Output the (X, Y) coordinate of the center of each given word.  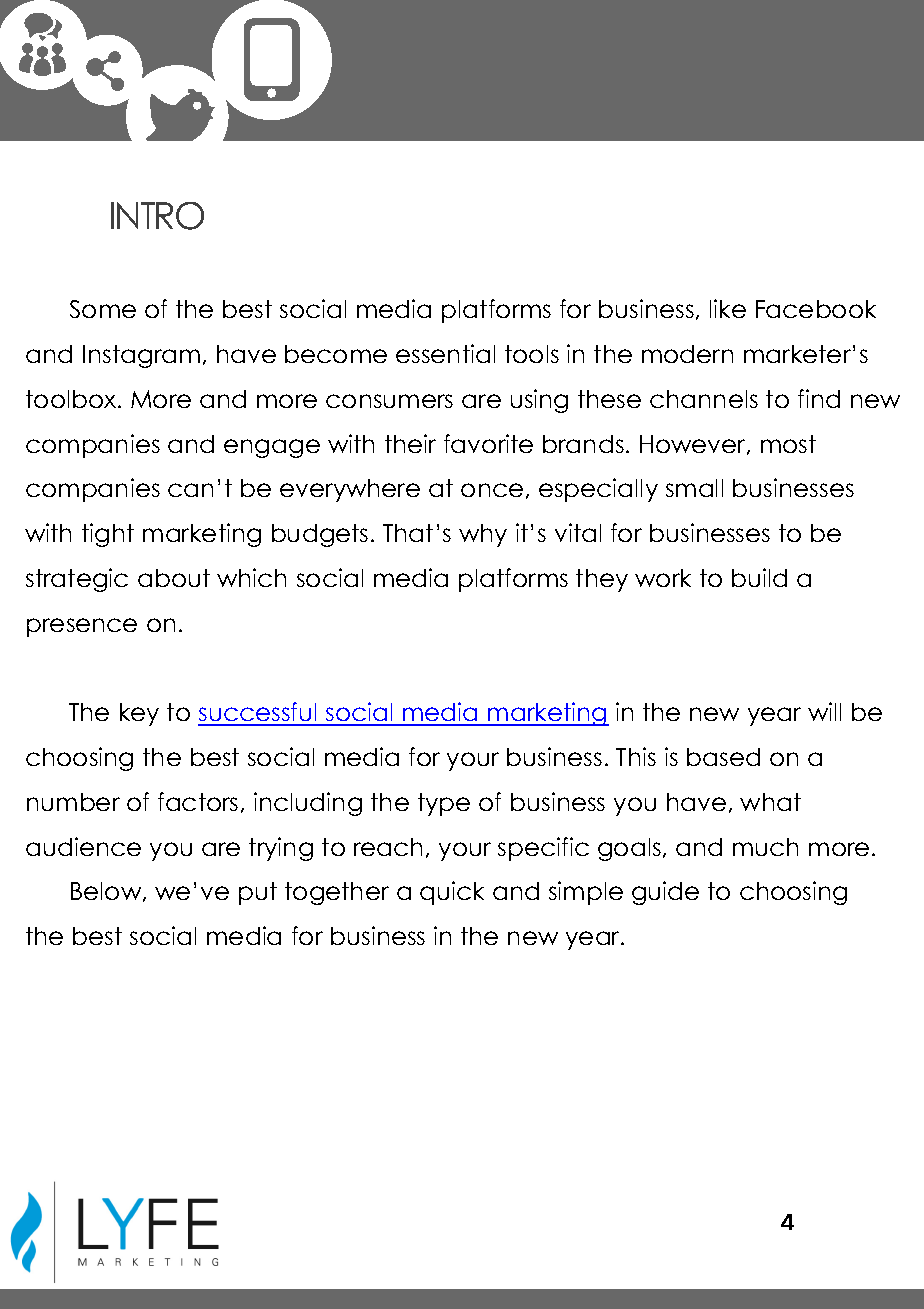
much (765, 847)
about (174, 578)
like (728, 308)
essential (445, 353)
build (759, 577)
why (483, 535)
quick (452, 893)
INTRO (157, 216)
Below (107, 892)
